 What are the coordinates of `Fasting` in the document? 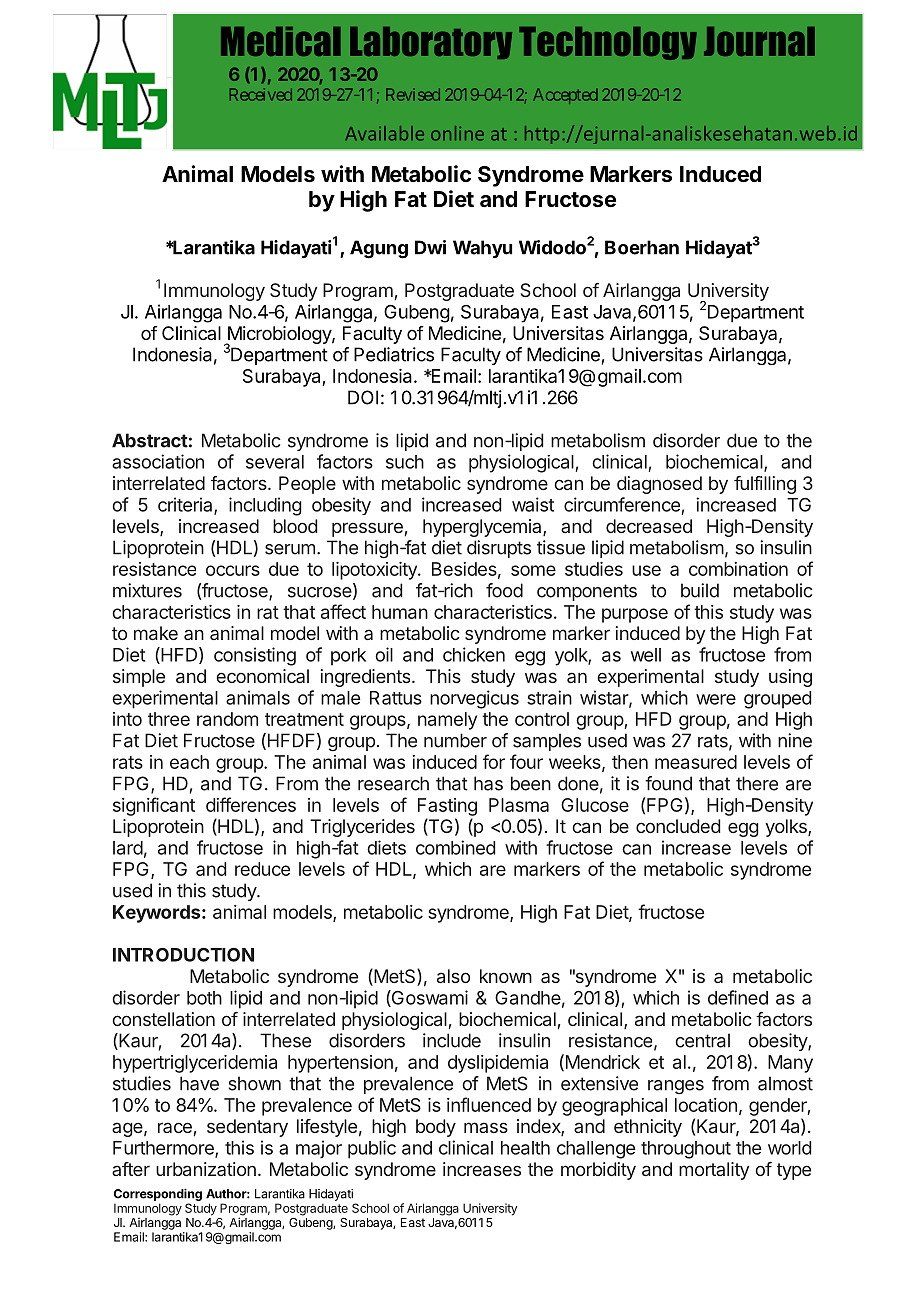 It's located at (447, 807).
